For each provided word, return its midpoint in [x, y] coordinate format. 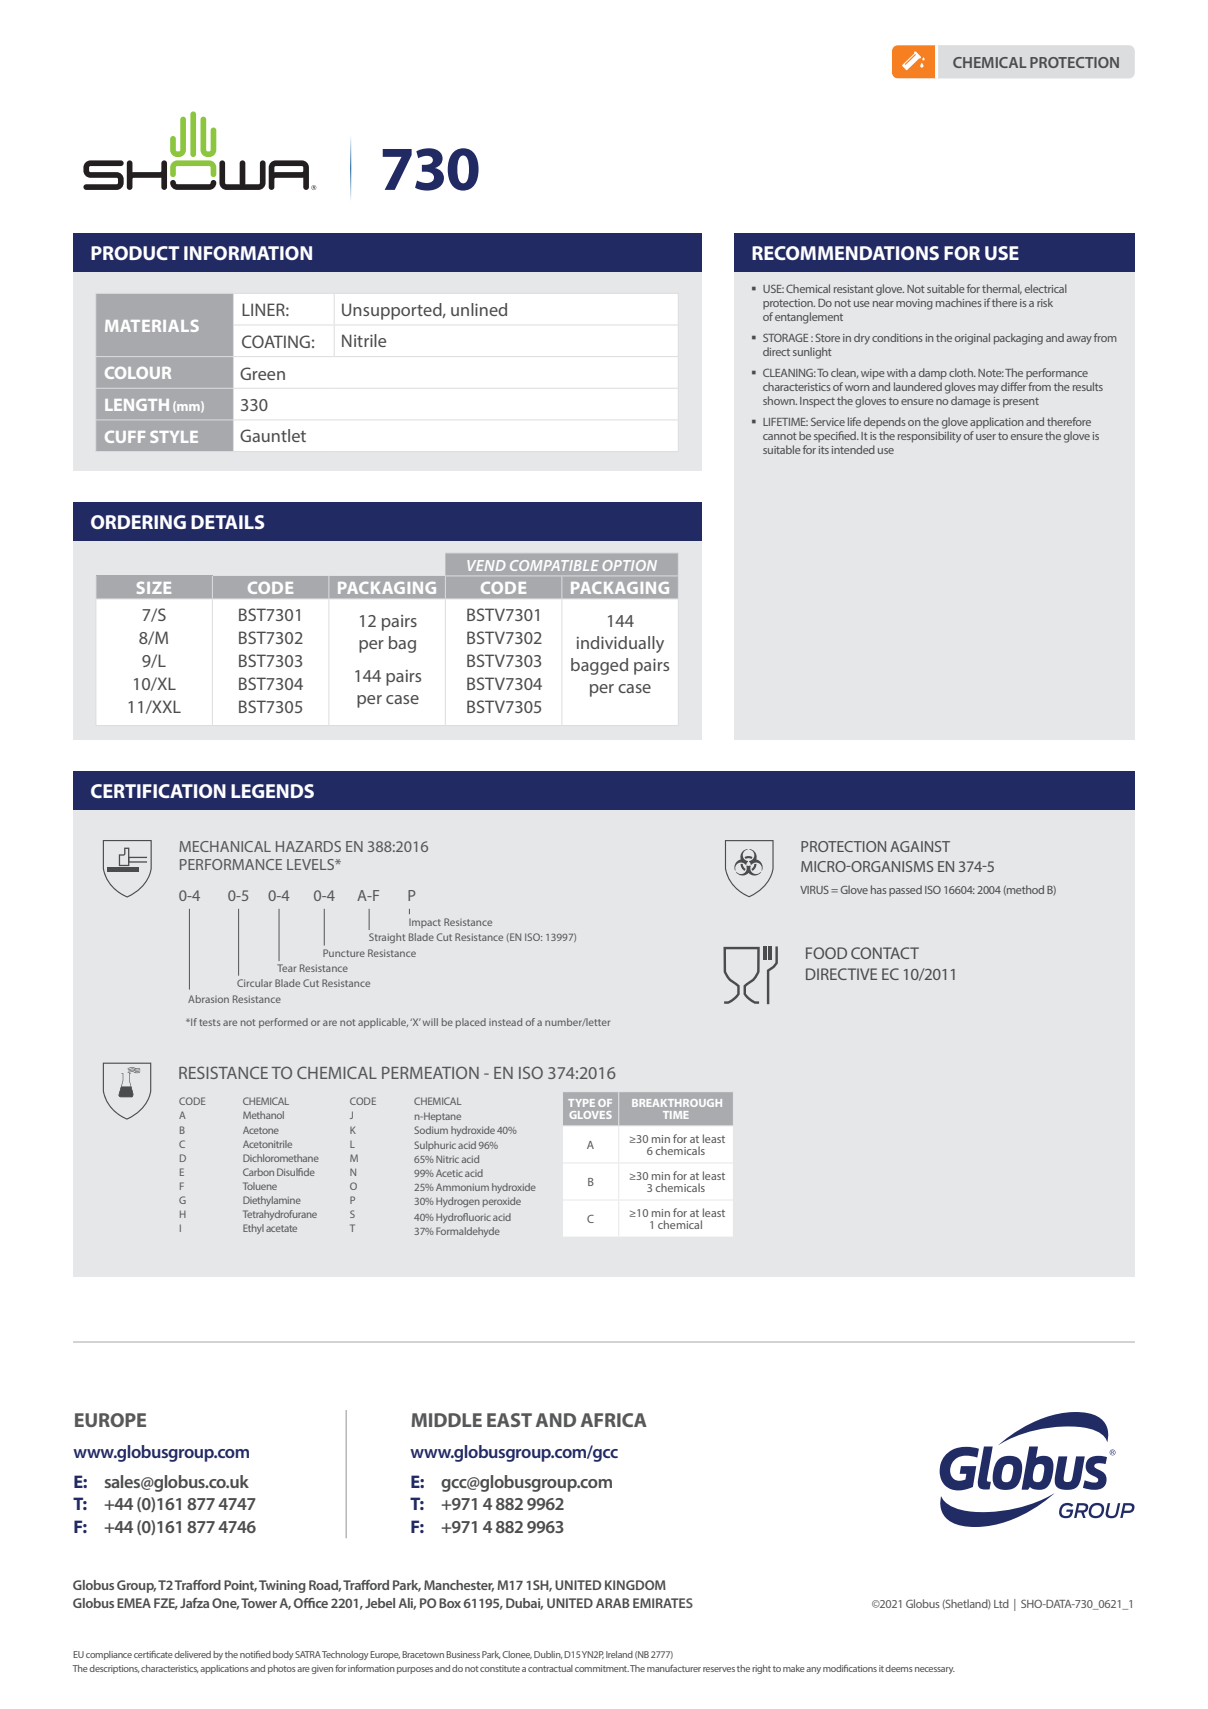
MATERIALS [152, 326]
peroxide [502, 1202]
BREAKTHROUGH [677, 1103]
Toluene [260, 1186]
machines [959, 302]
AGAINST [920, 846]
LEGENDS [272, 791]
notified [255, 1654]
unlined [479, 309]
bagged [599, 666]
